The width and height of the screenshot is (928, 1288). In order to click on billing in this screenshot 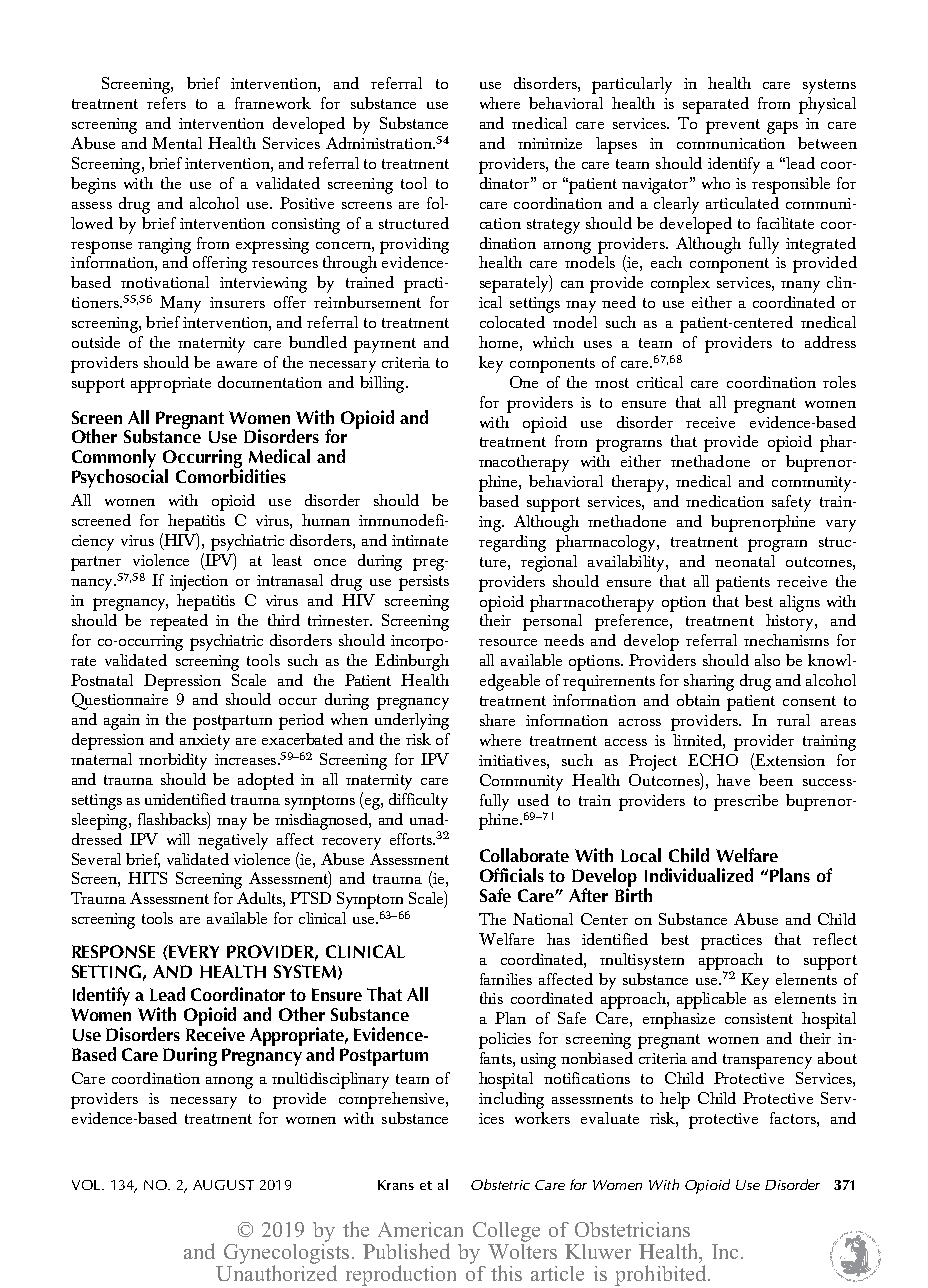, I will do `click(383, 384)`.
